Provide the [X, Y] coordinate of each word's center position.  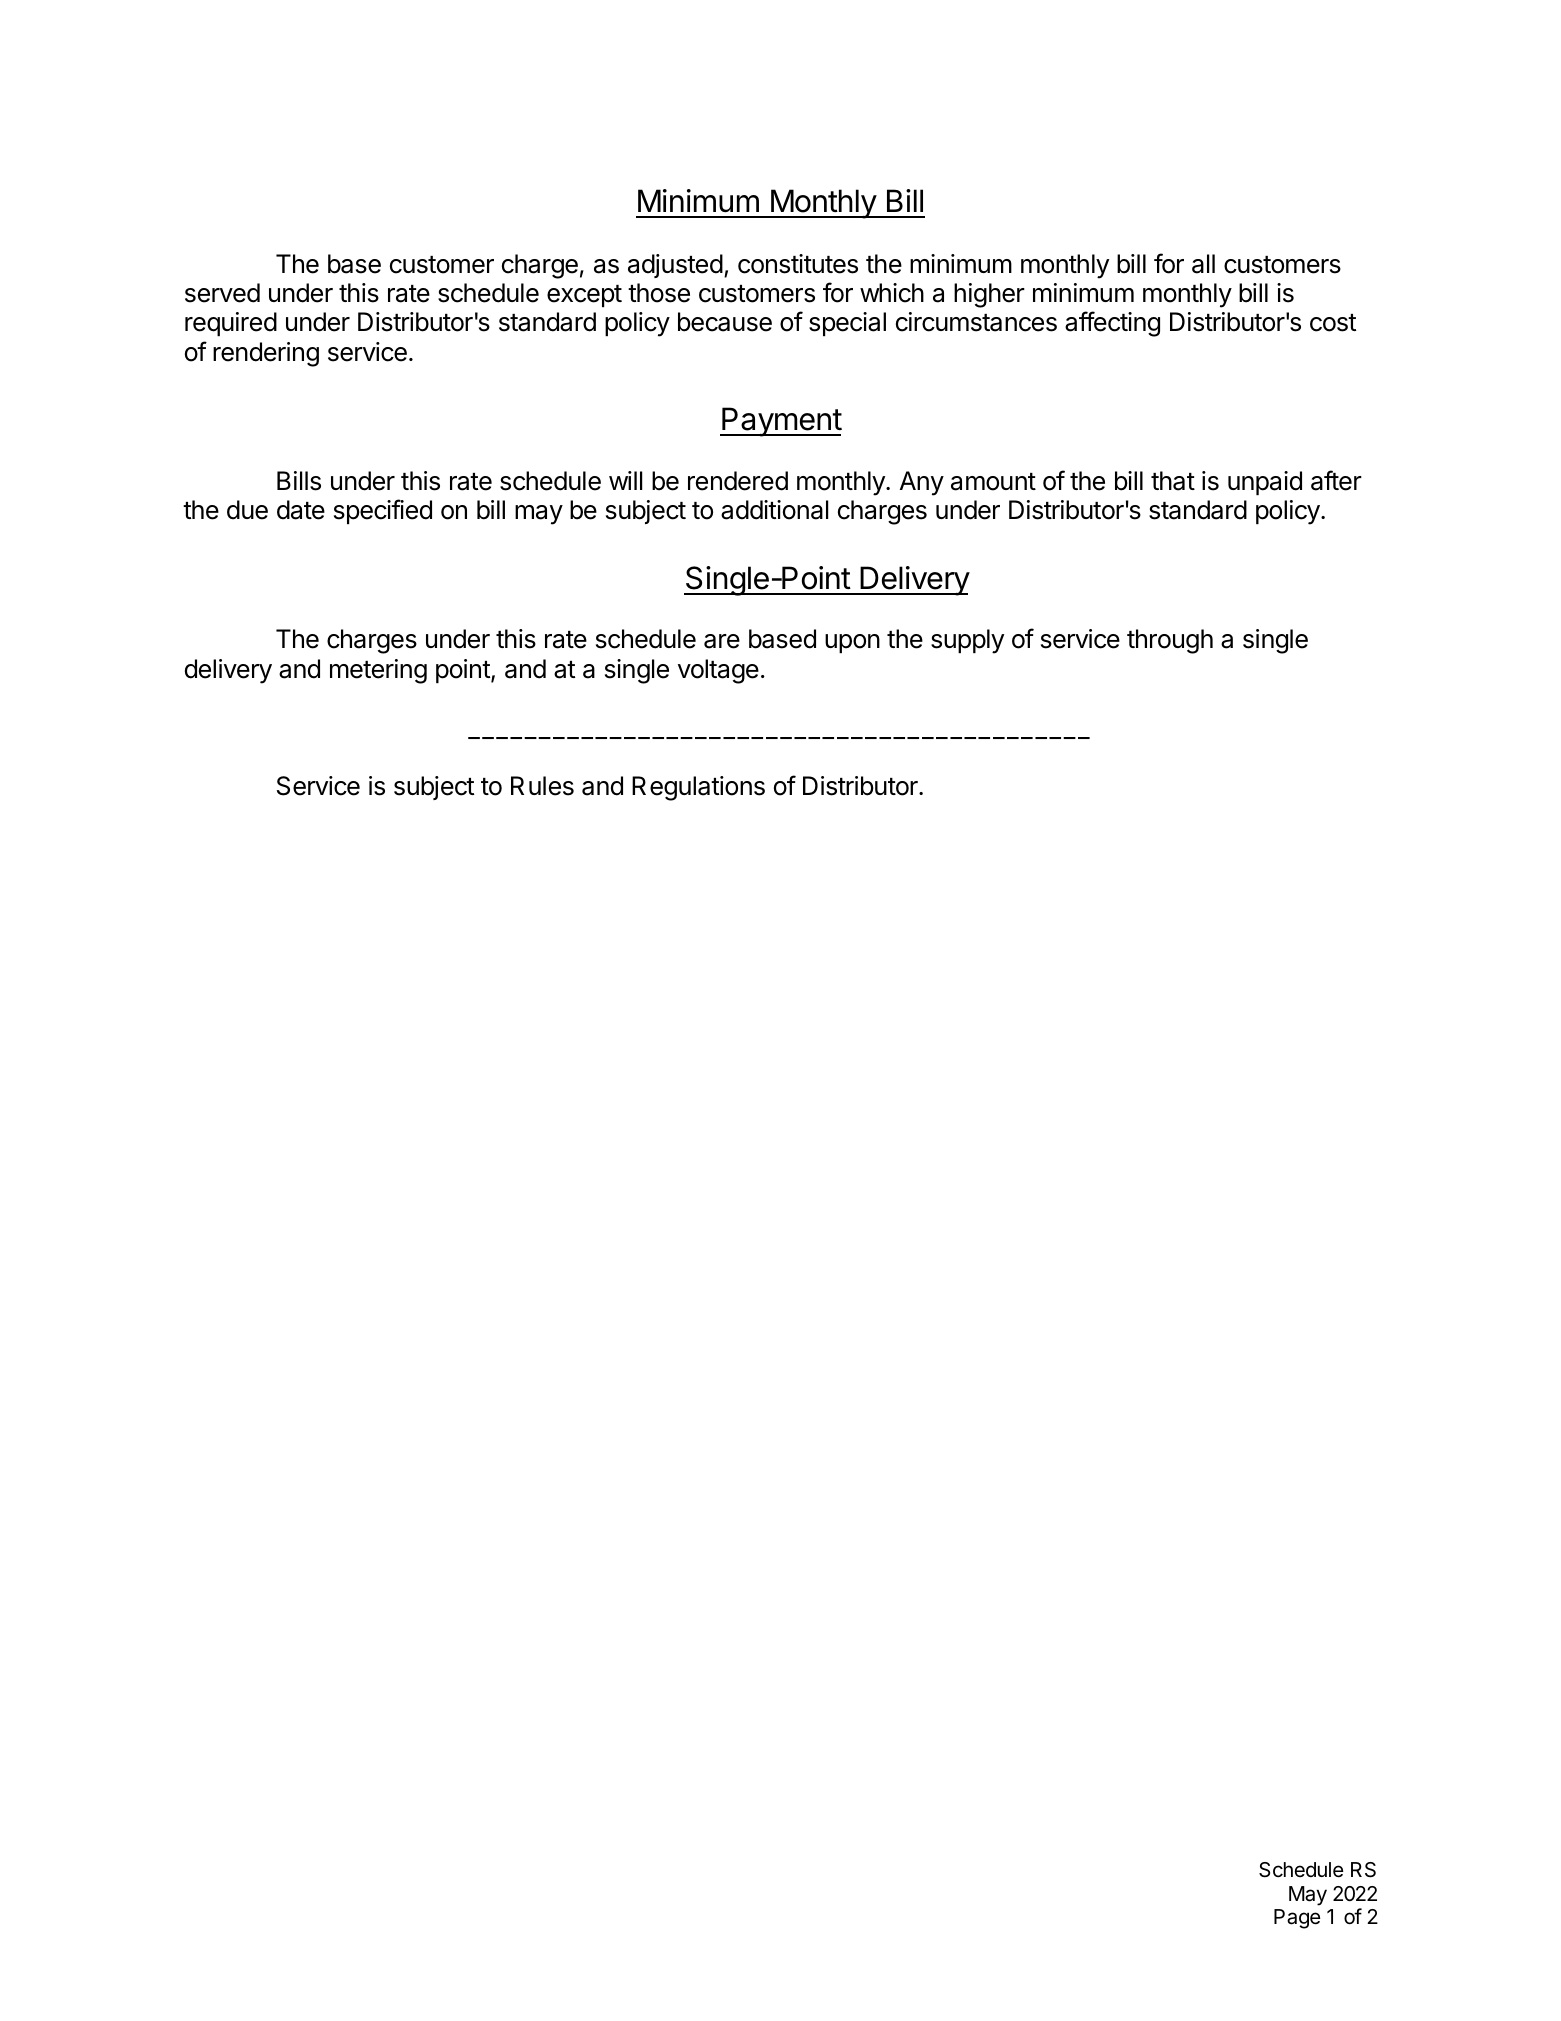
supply [967, 641]
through [1170, 641]
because [725, 322]
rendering [266, 354]
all [1203, 264]
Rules [542, 786]
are [722, 641]
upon [852, 643]
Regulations [698, 788]
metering [378, 671]
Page [1297, 1919]
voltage [718, 671]
